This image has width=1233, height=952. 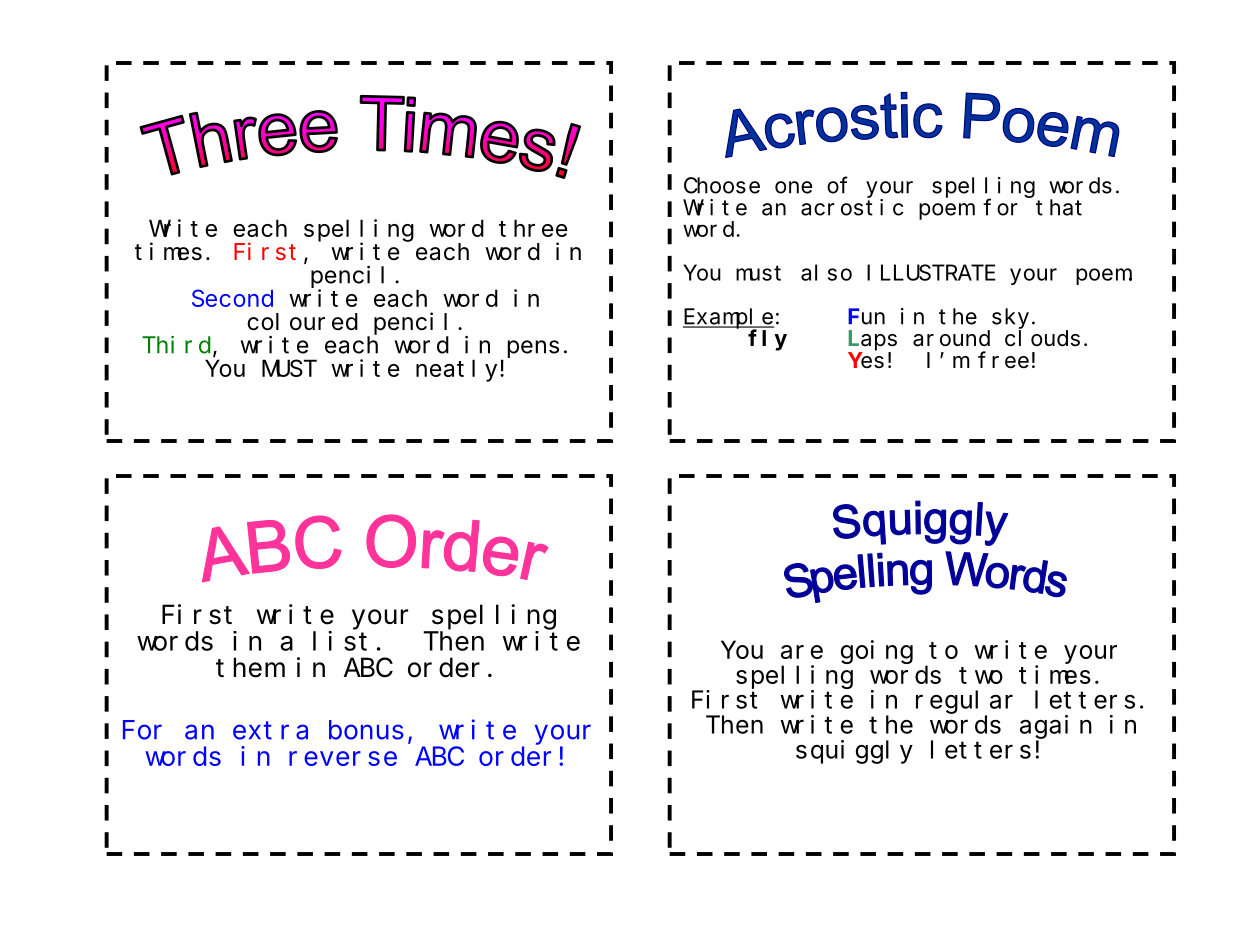 What do you see at coordinates (270, 731) in the image?
I see `extra` at bounding box center [270, 731].
